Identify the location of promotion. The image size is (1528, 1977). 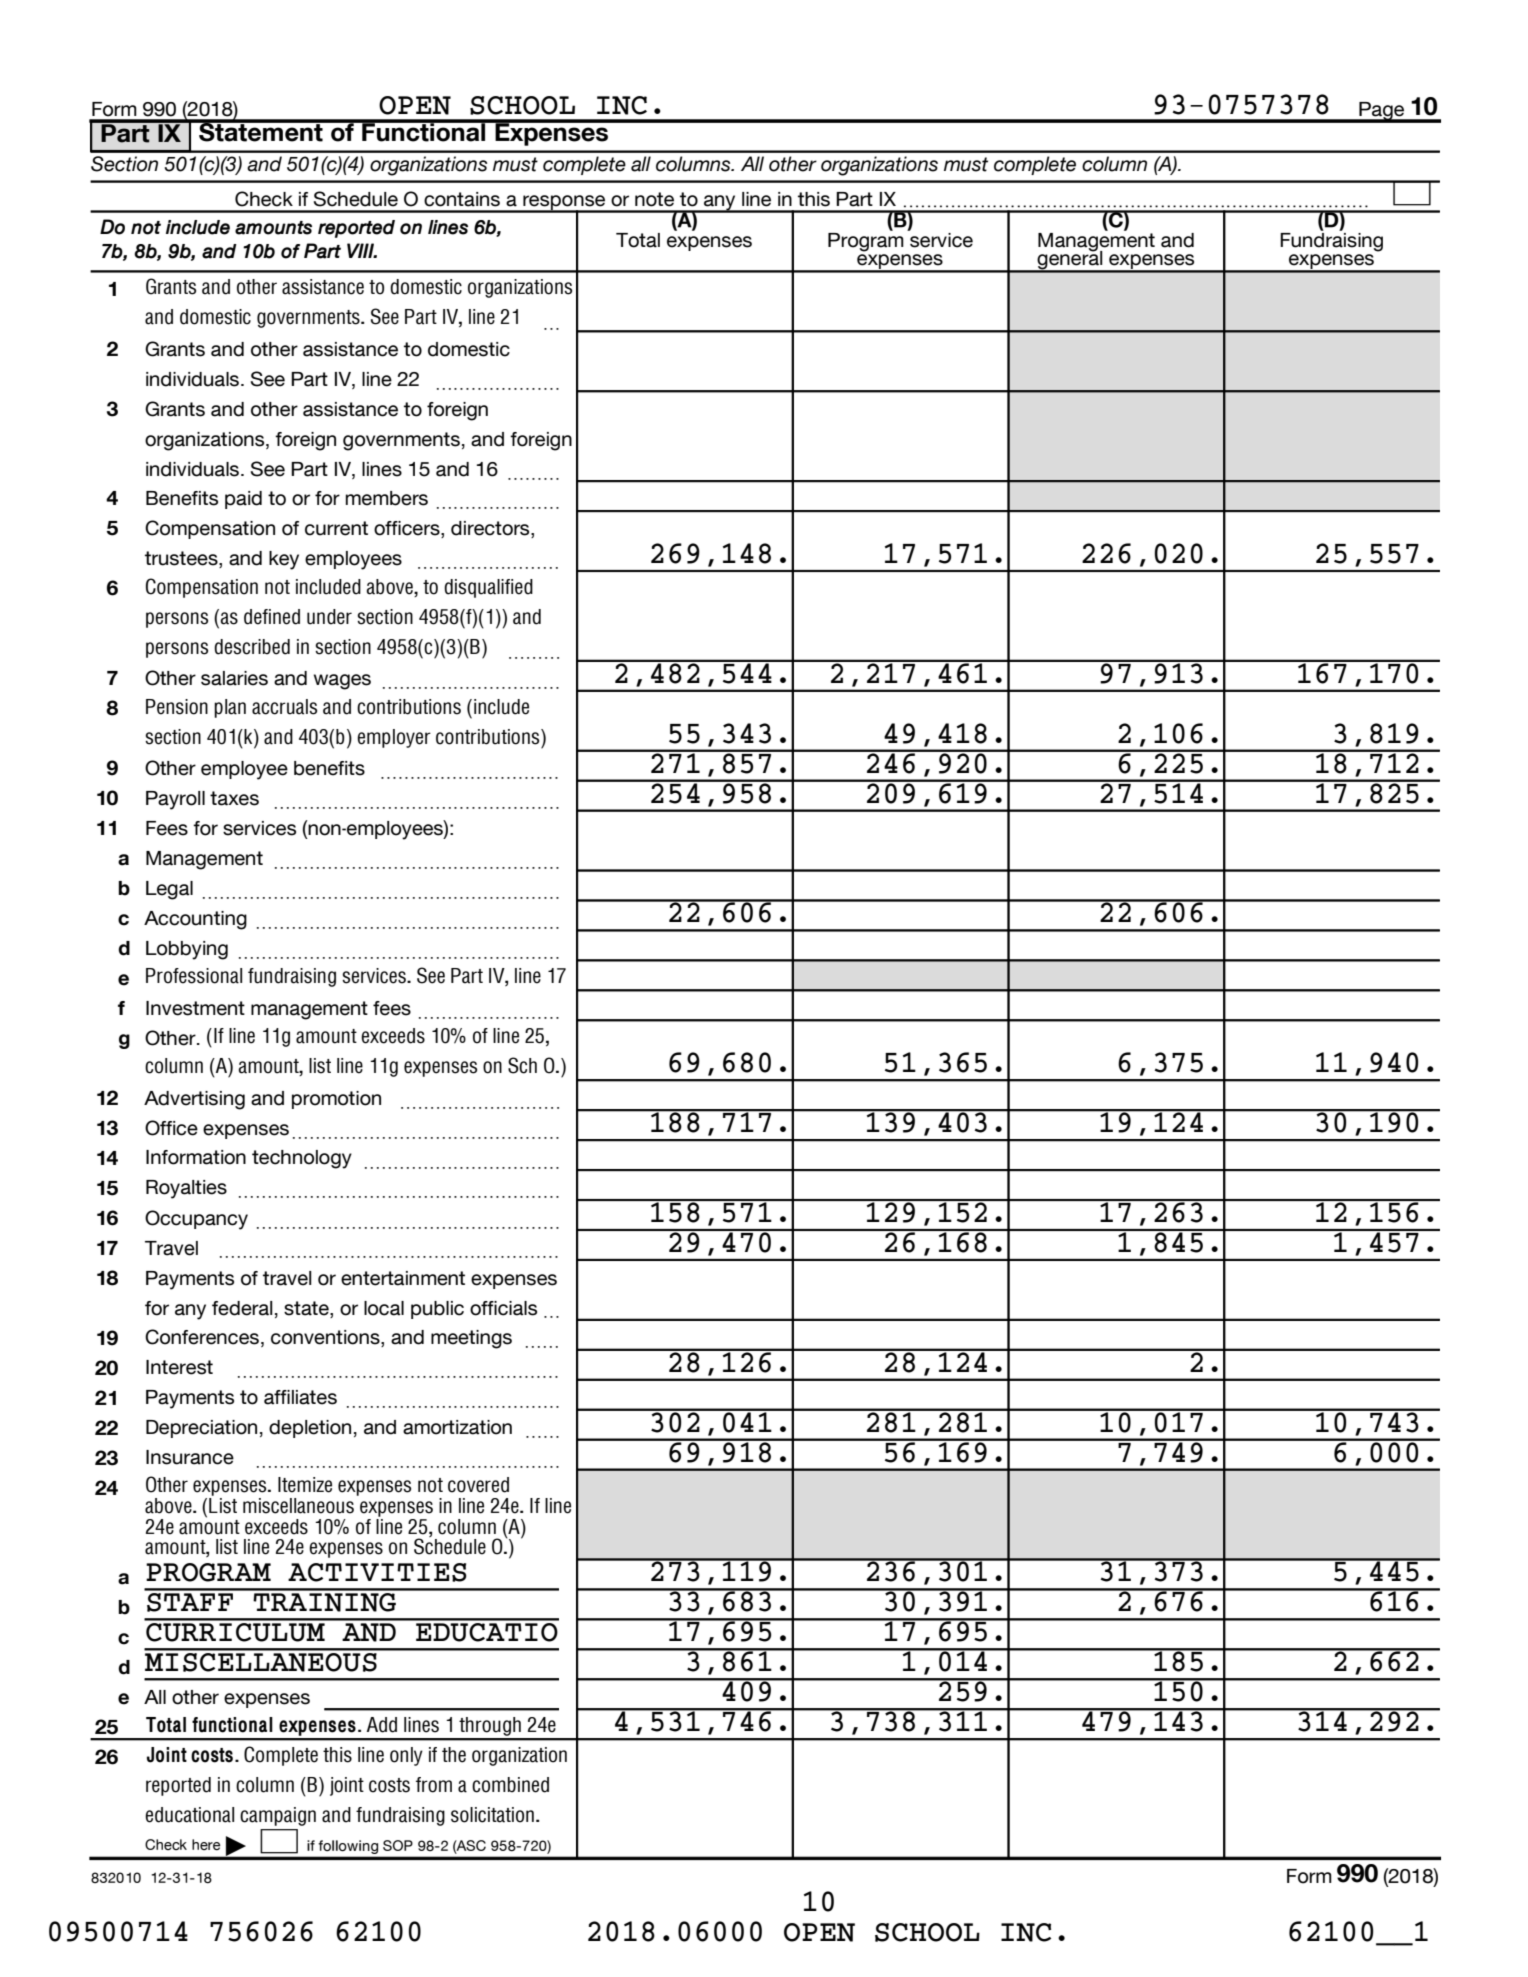
(336, 1100).
